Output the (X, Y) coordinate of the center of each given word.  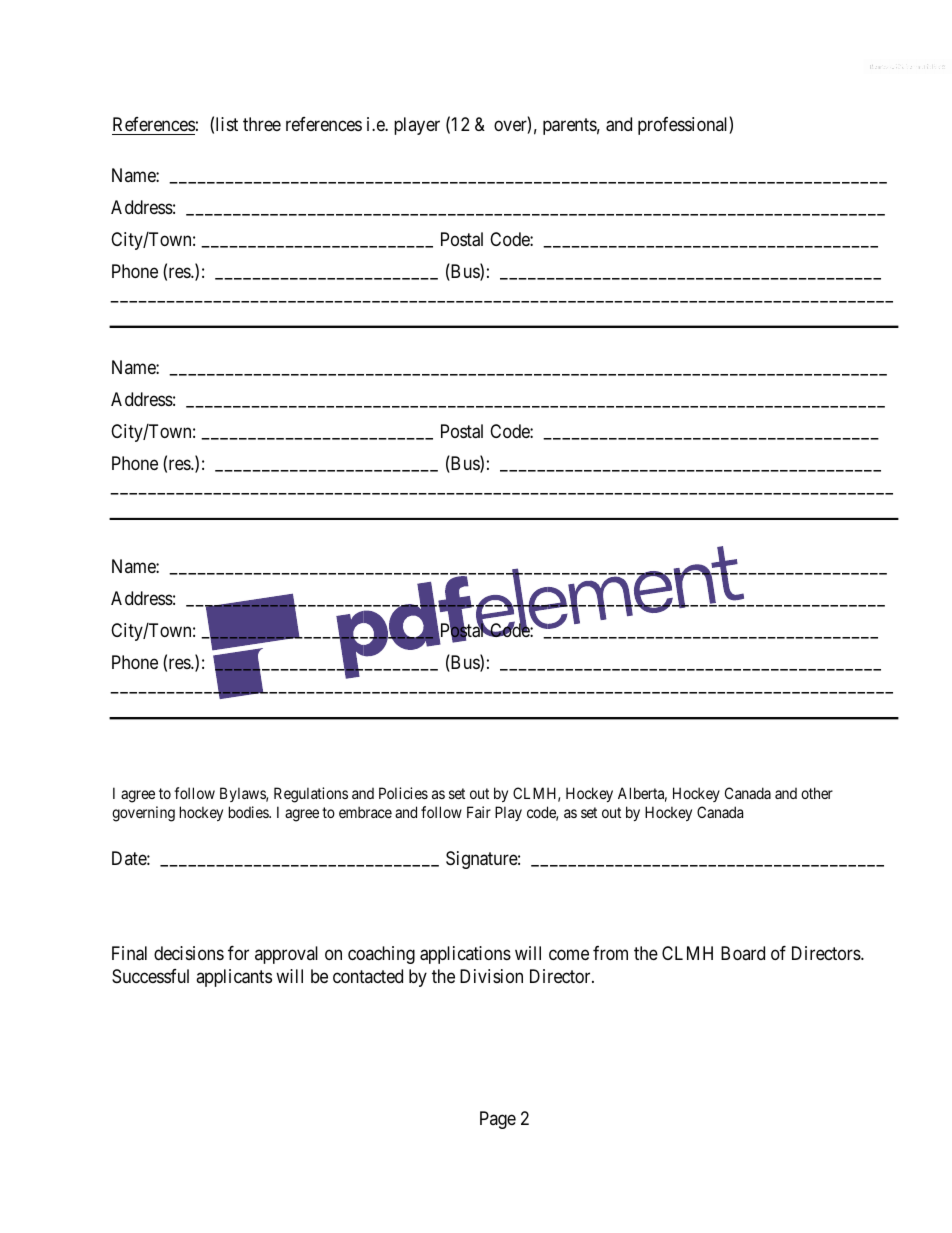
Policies (403, 793)
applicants (234, 978)
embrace (365, 812)
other (817, 793)
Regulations (311, 795)
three (262, 124)
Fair (479, 812)
